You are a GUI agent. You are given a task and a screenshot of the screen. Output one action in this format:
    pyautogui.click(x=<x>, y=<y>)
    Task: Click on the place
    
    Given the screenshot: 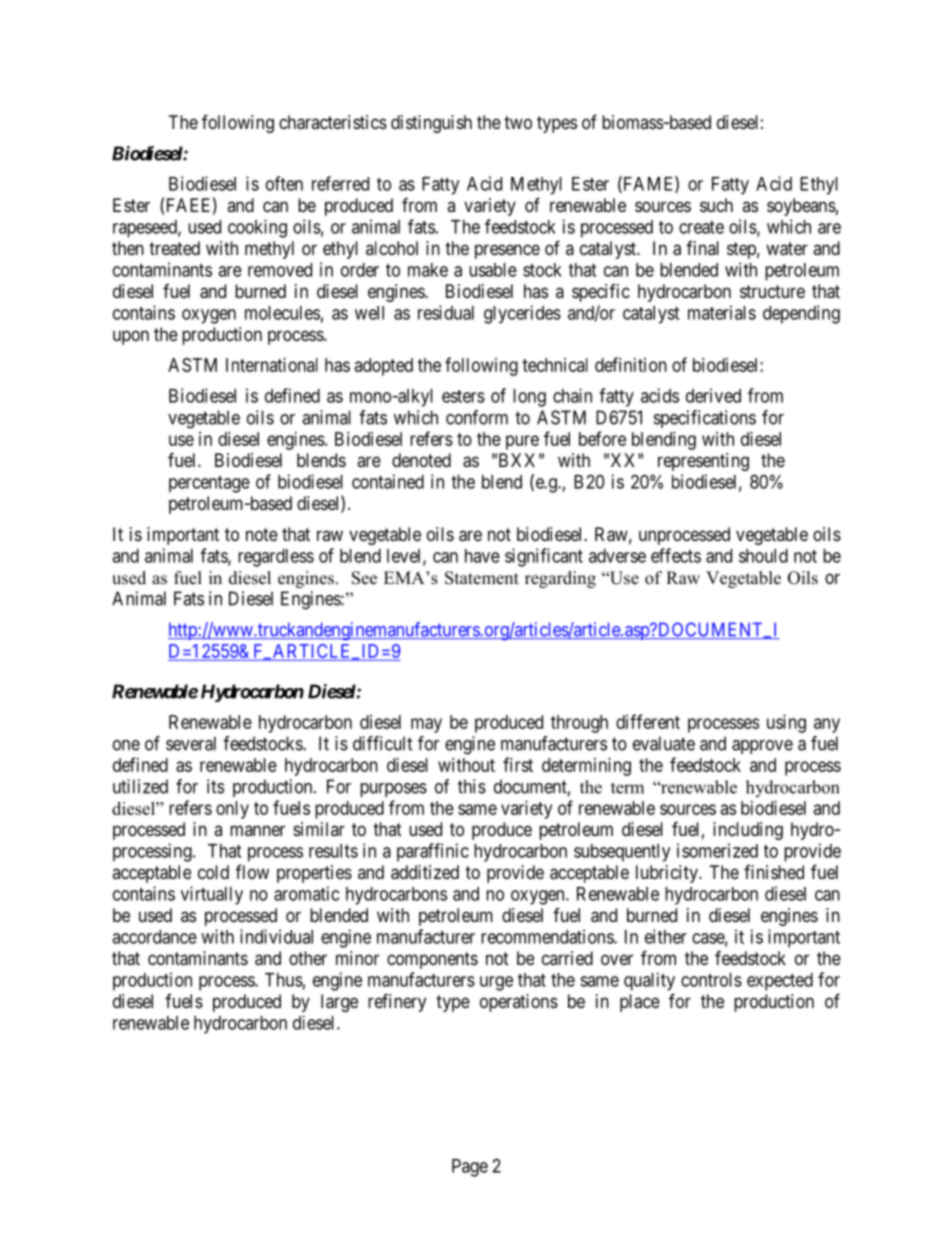 What is the action you would take?
    pyautogui.click(x=640, y=1003)
